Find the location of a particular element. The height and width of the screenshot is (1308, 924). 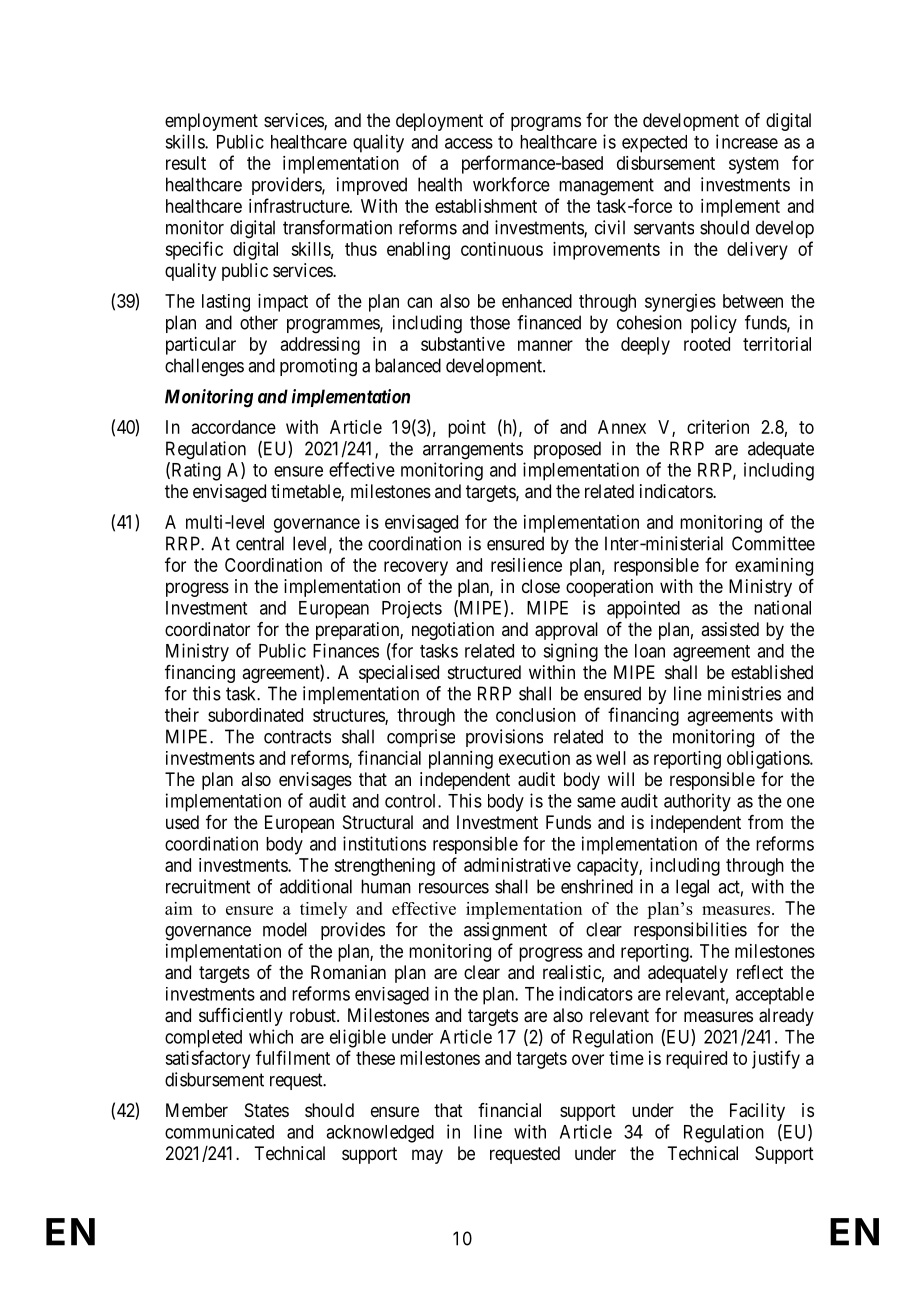

Facility is located at coordinates (757, 1112).
